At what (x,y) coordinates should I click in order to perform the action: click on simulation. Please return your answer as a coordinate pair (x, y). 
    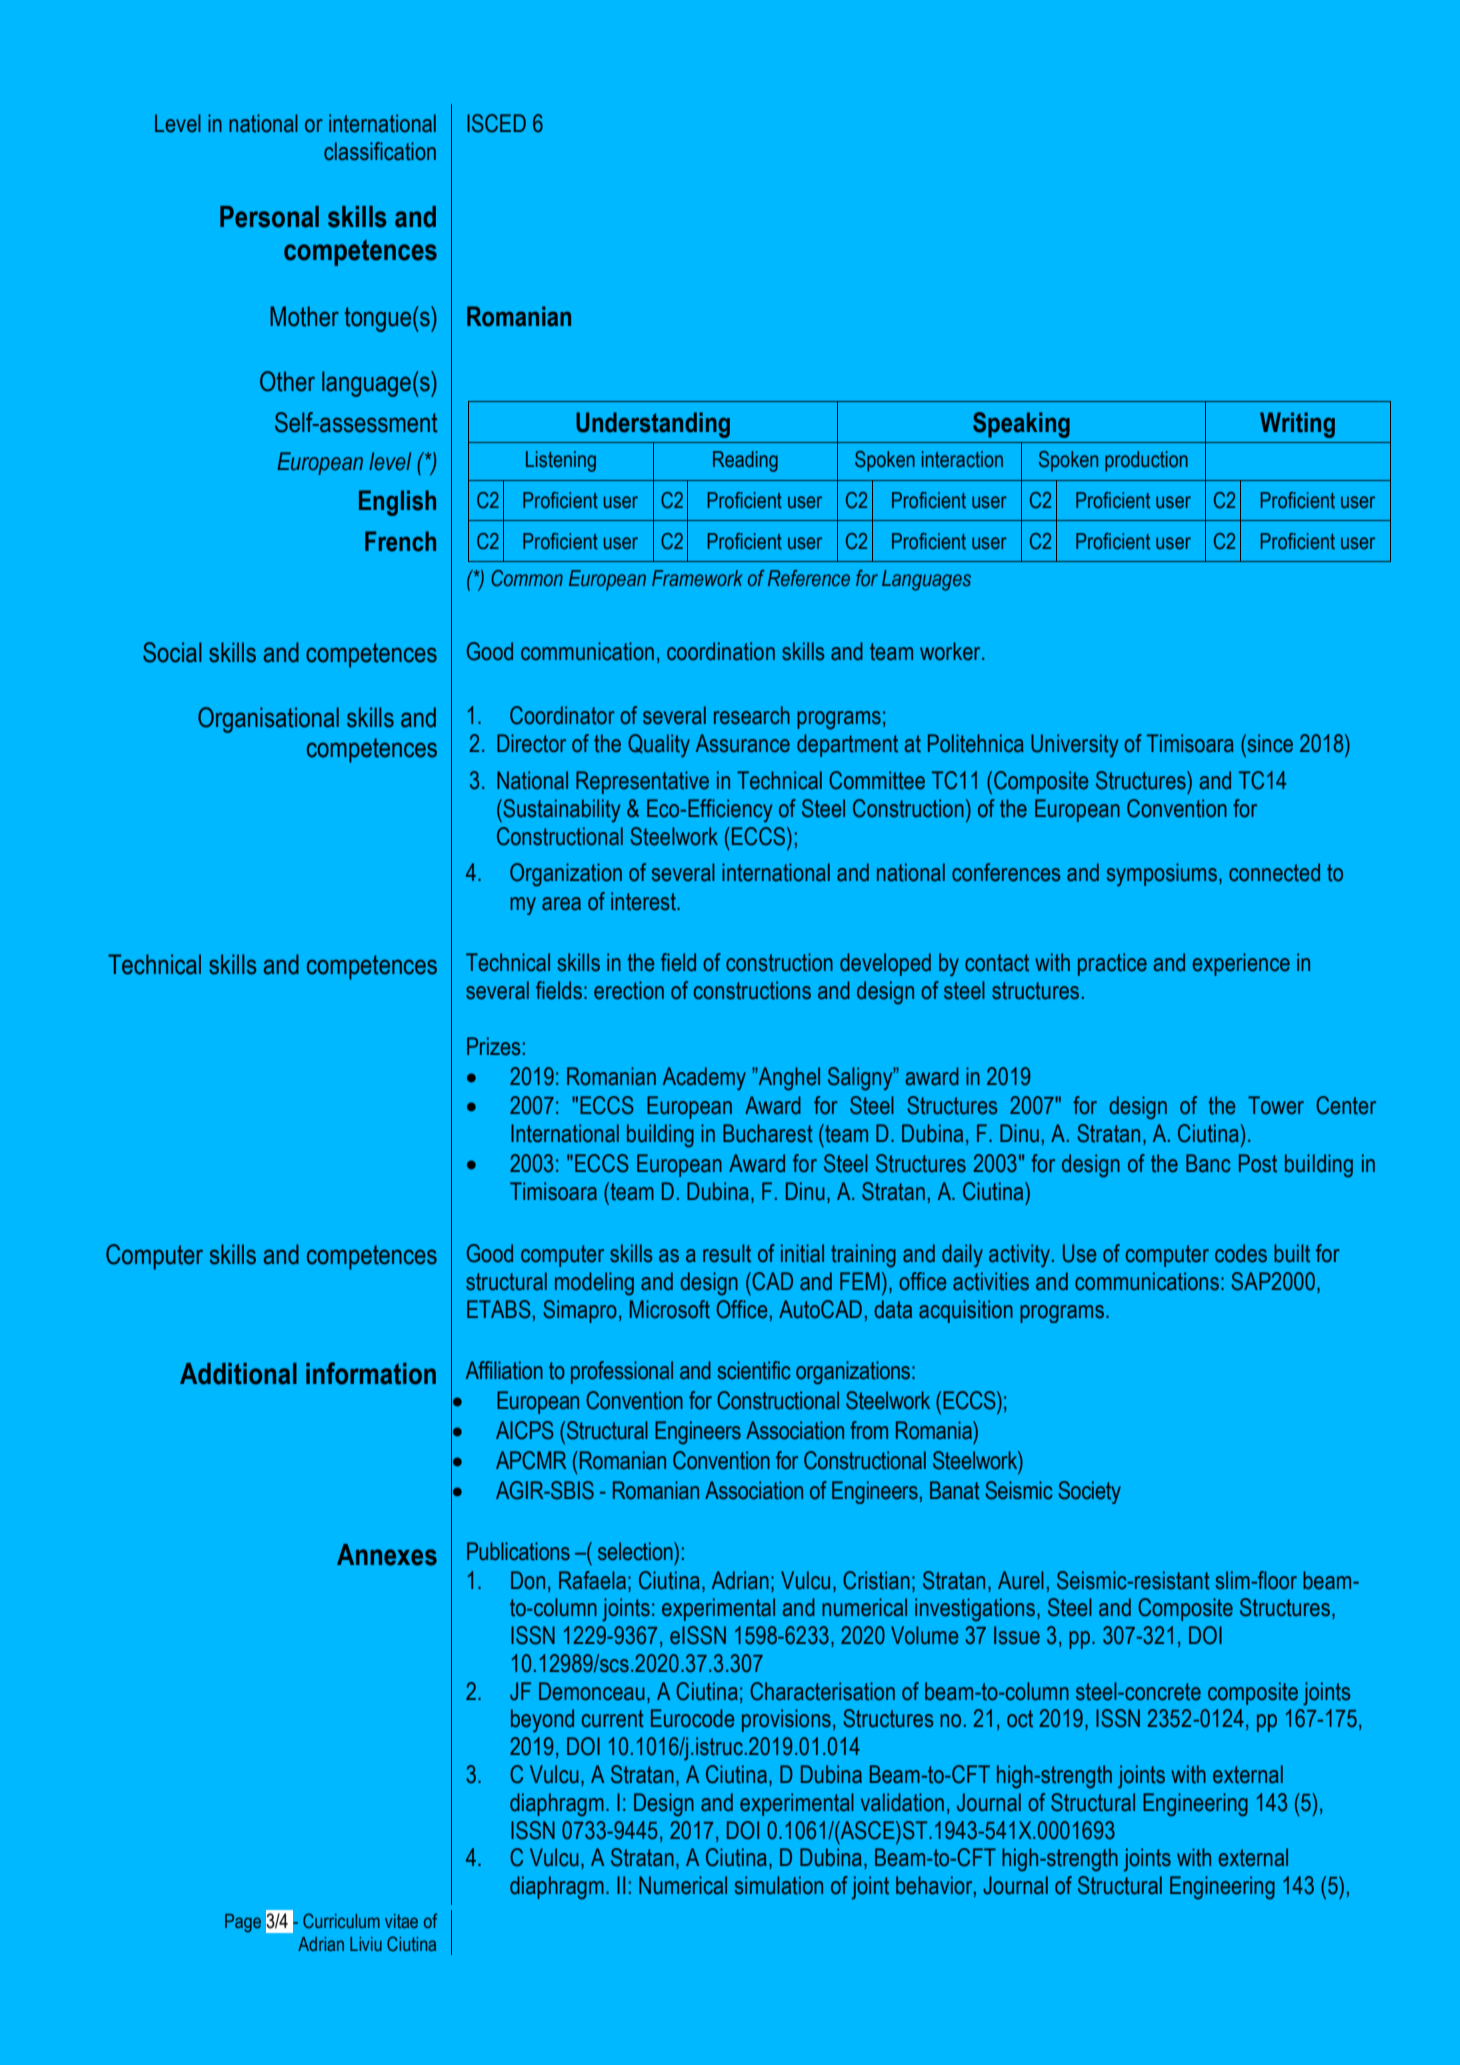
    Looking at the image, I should click on (779, 1885).
